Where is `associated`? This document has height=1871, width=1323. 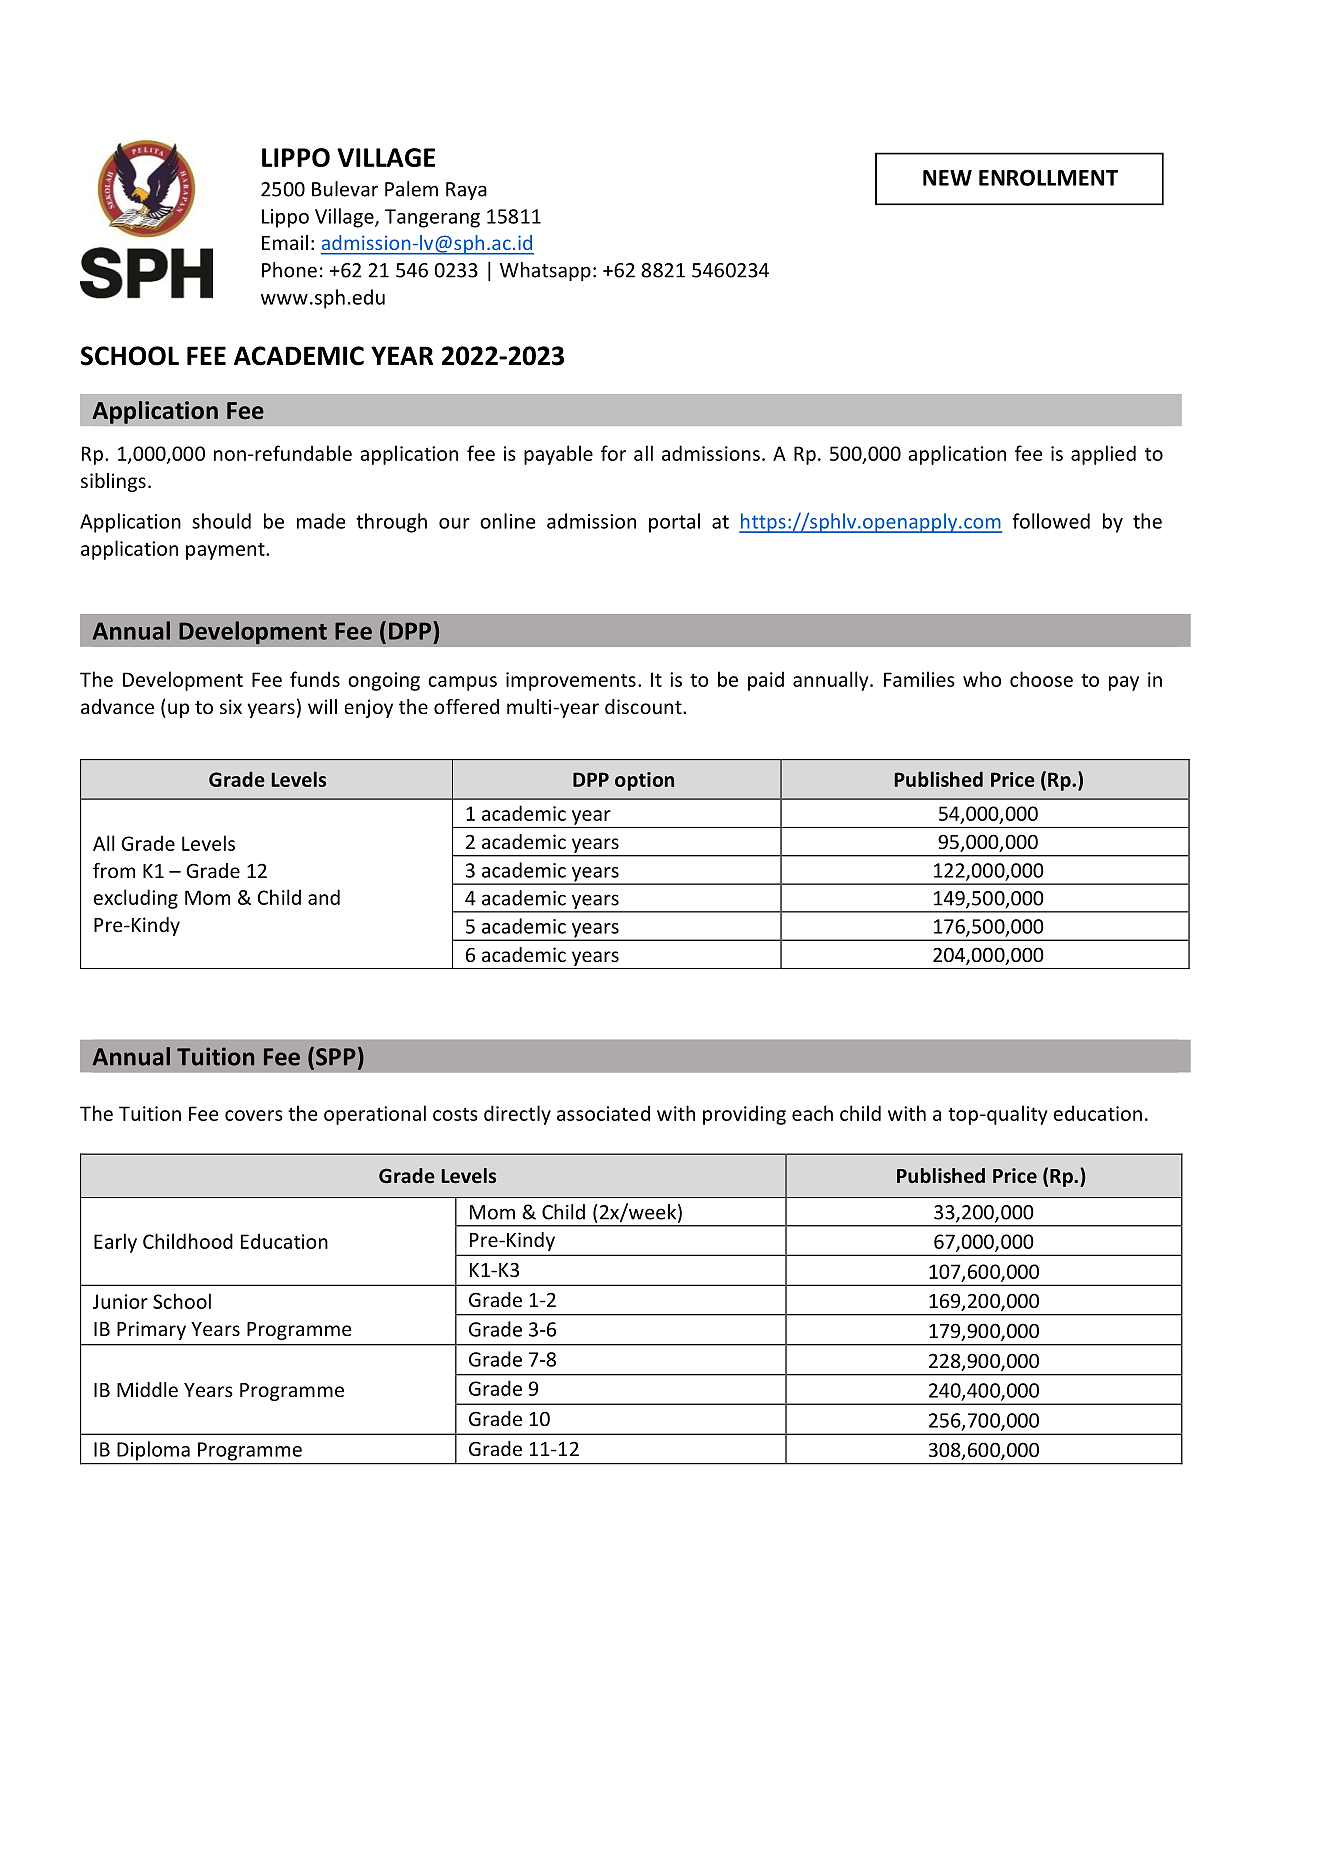
associated is located at coordinates (603, 1113).
